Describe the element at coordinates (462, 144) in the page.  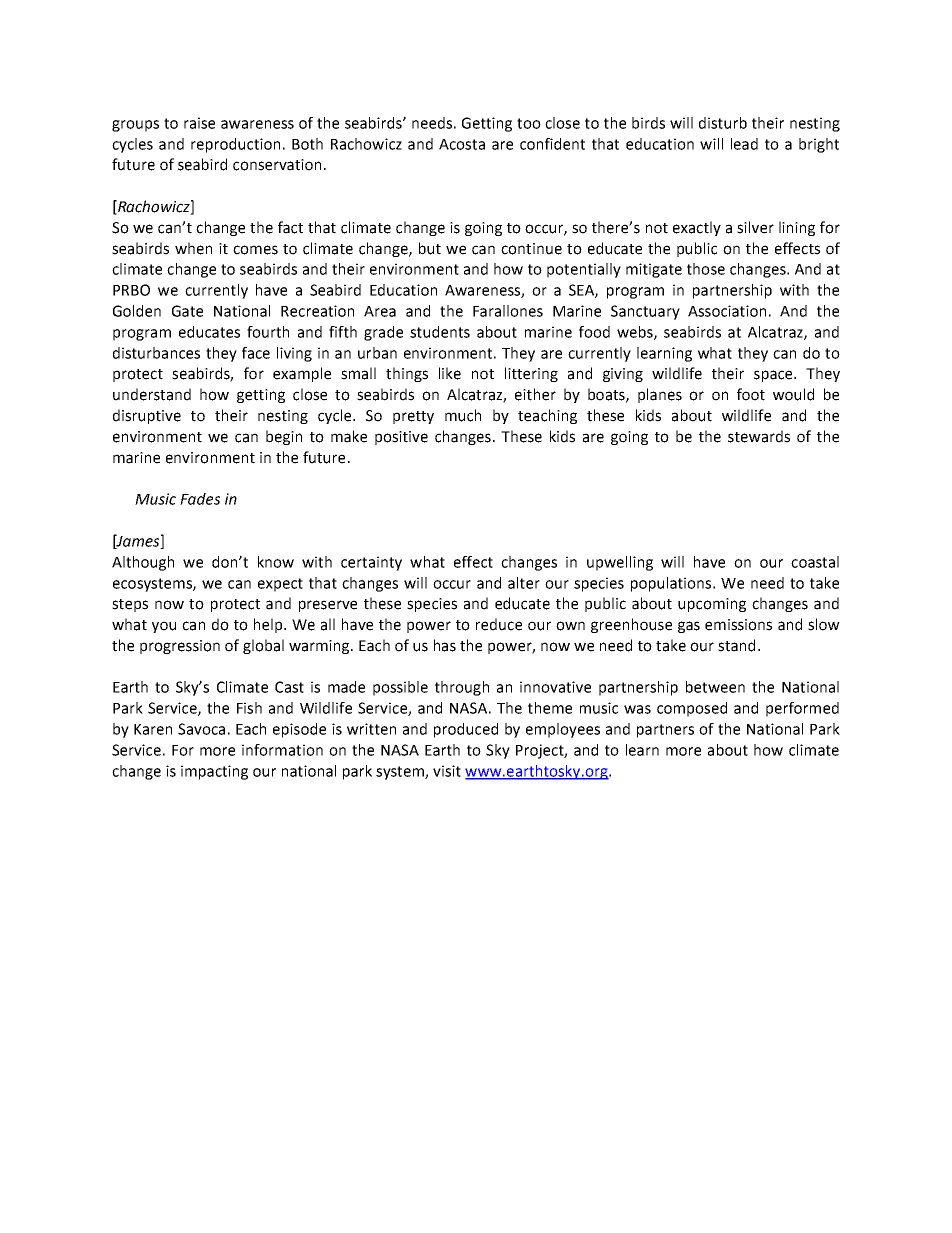
I see `Acosta` at that location.
